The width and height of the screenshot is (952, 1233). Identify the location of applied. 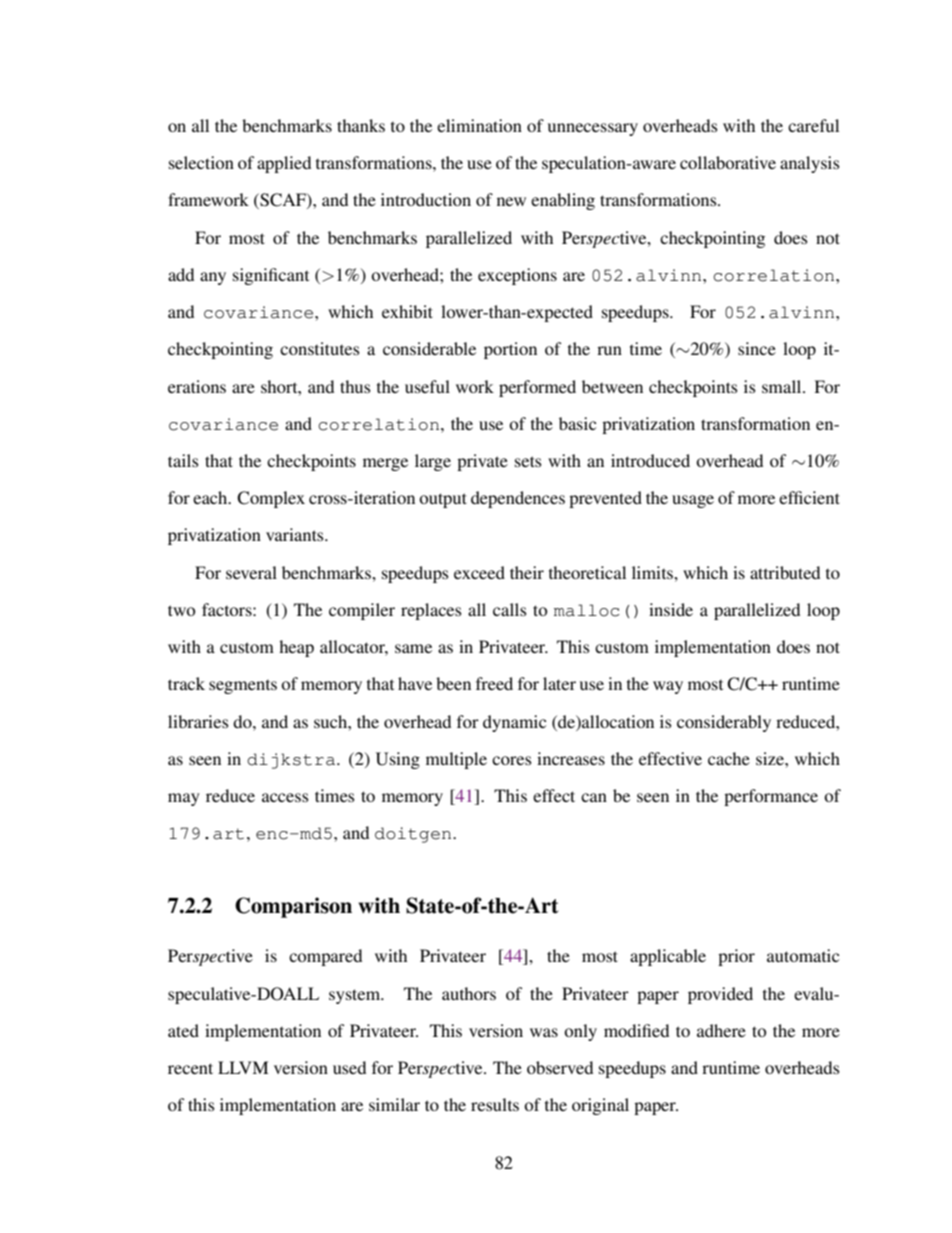
(284, 164).
